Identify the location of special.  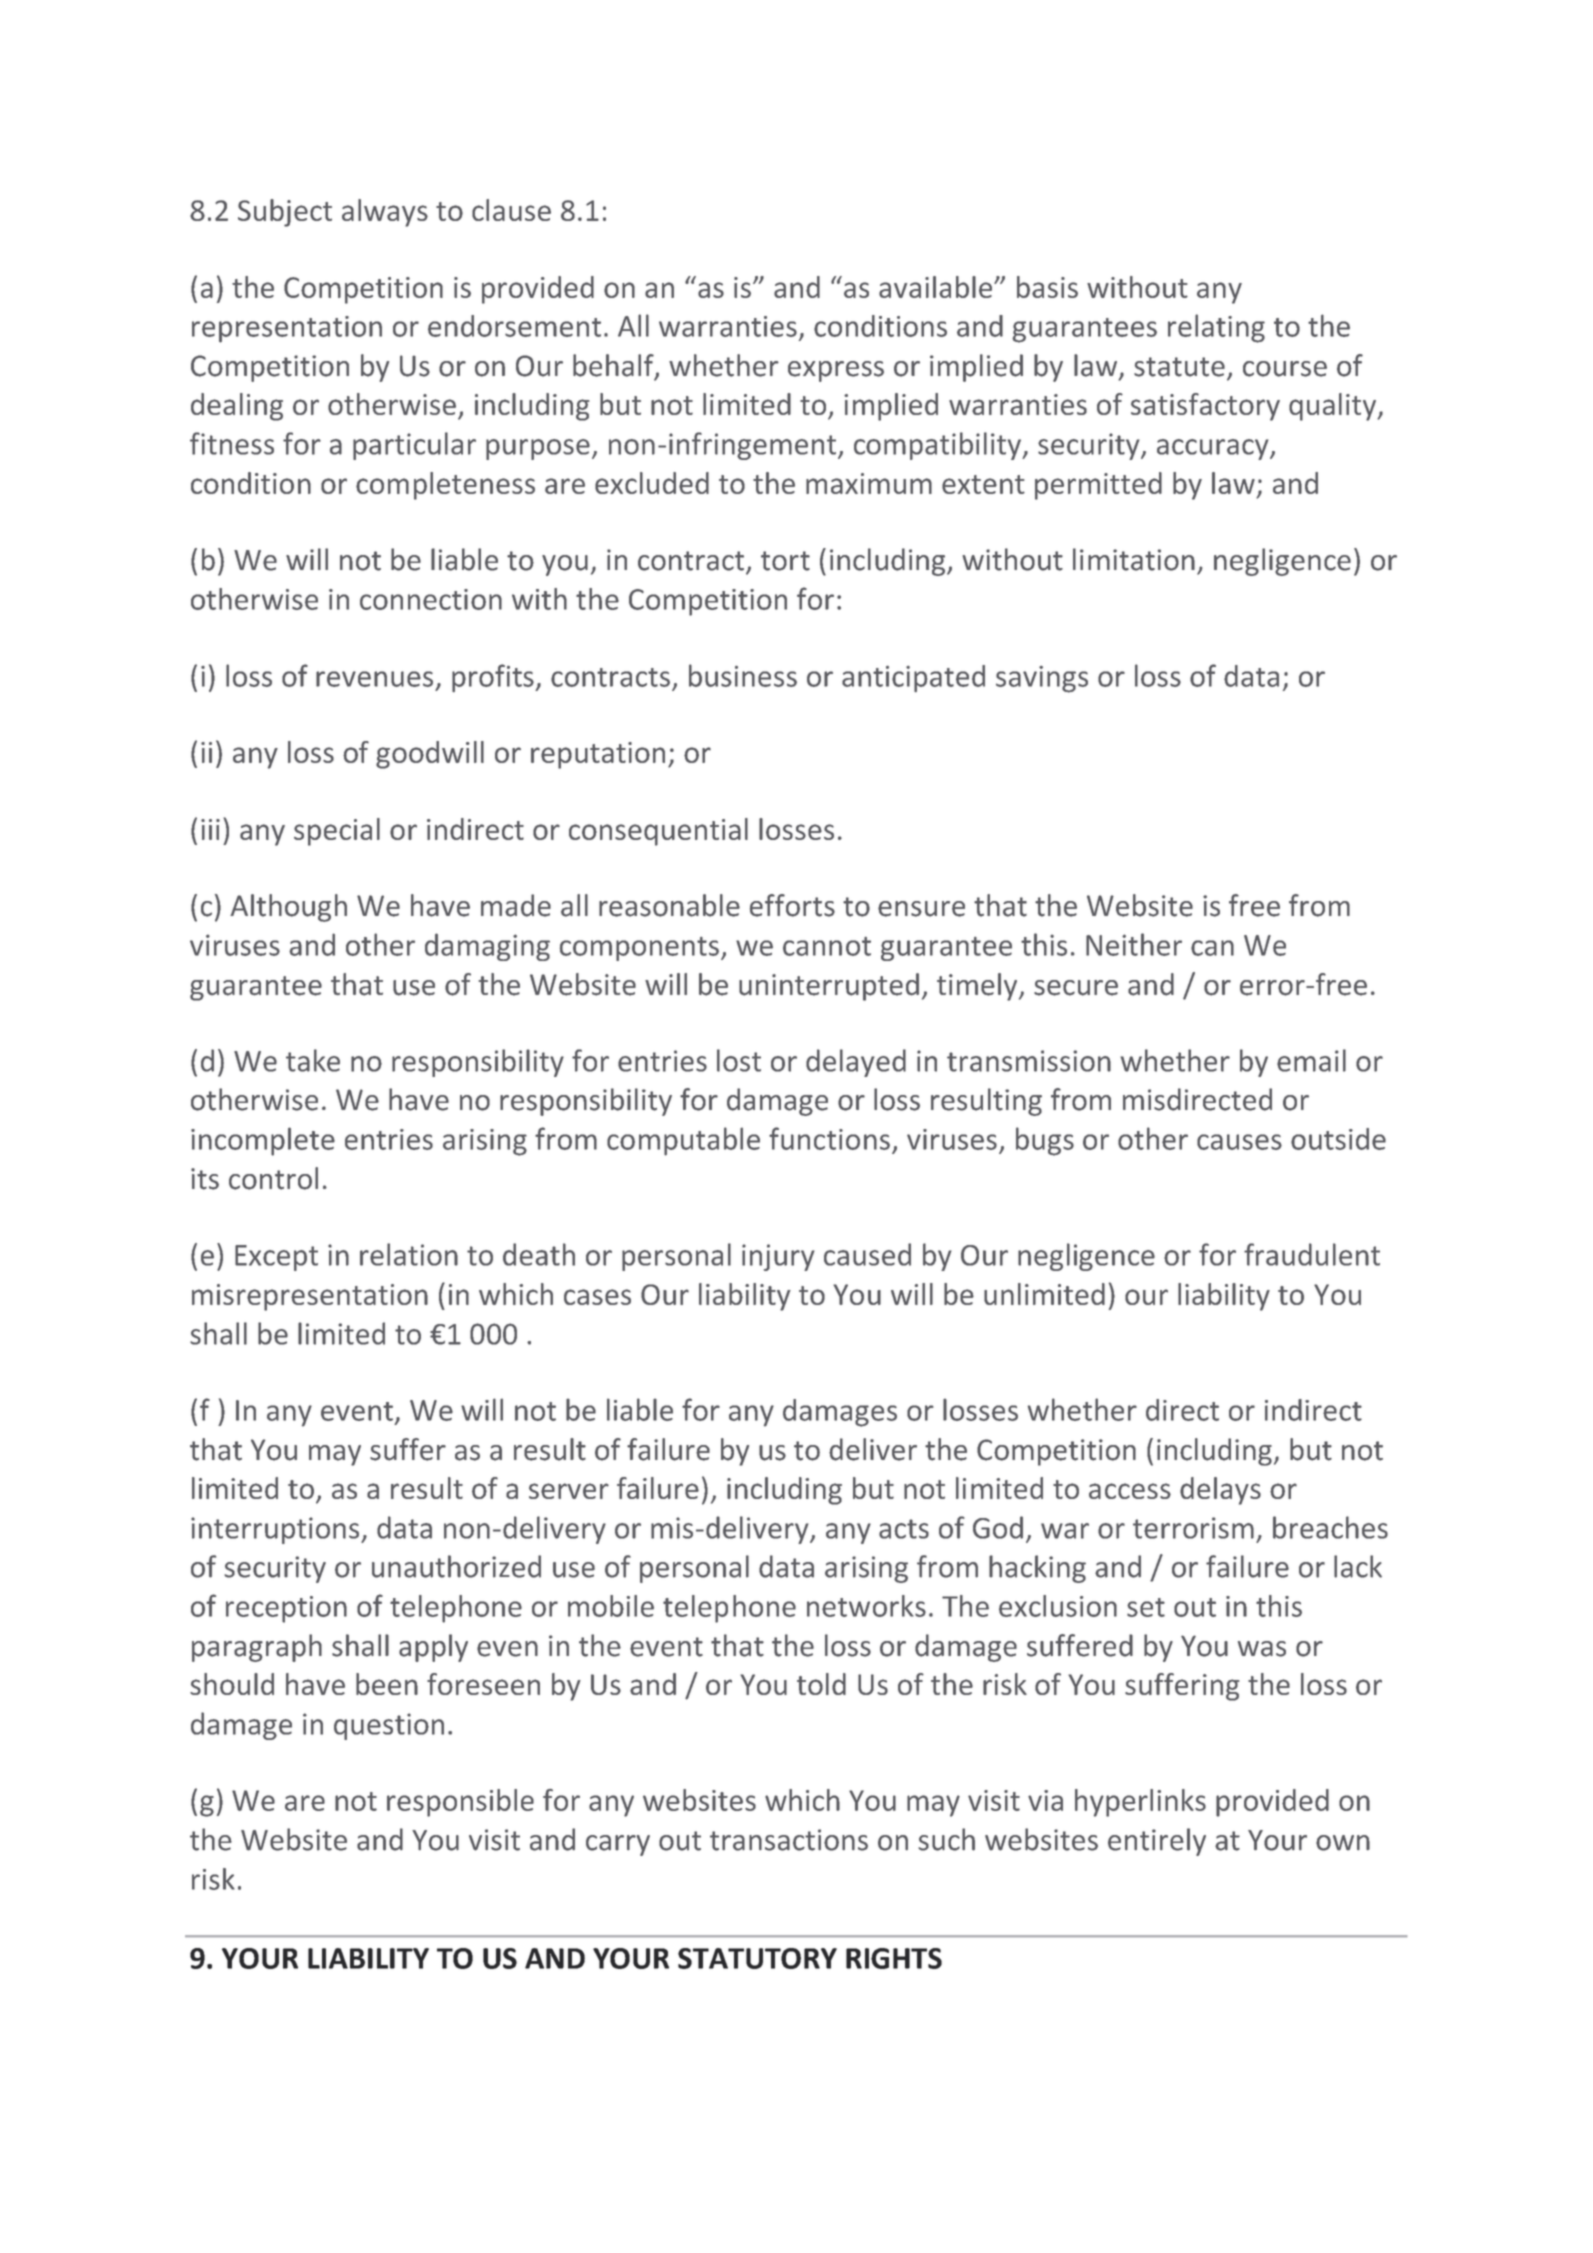
(337, 832).
